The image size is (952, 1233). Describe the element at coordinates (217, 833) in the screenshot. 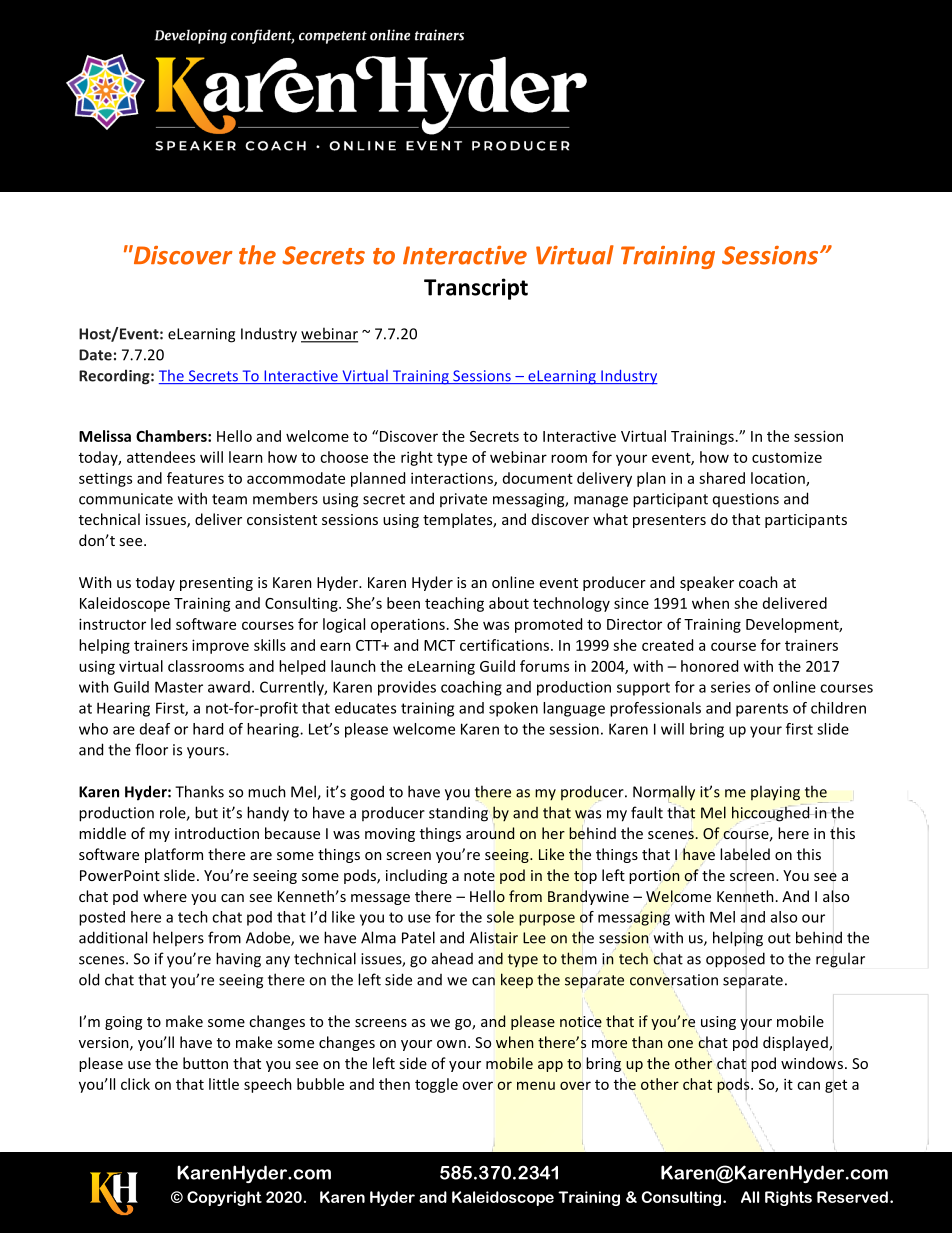

I see `introduction` at that location.
